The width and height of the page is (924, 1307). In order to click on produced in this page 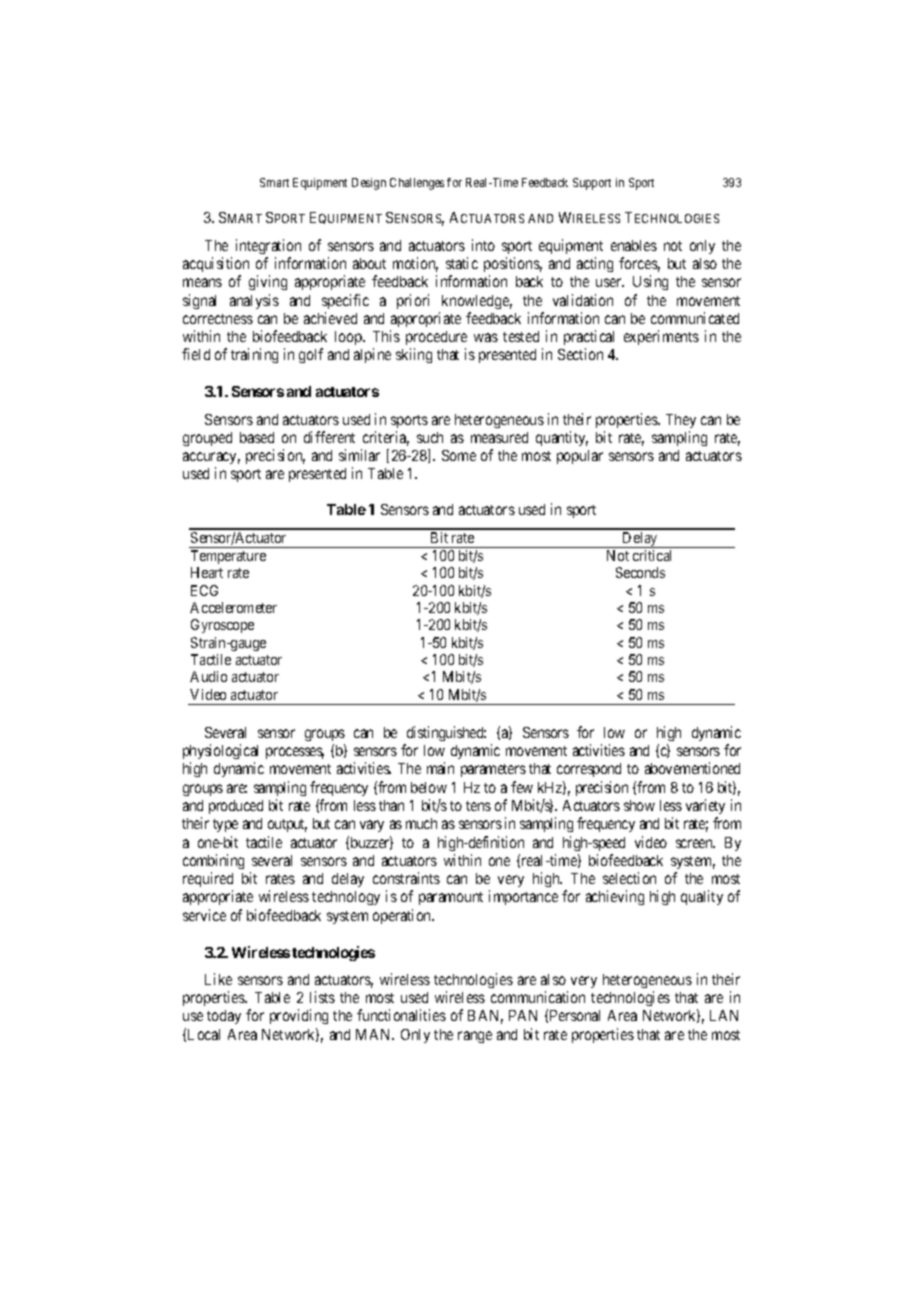, I will do `click(236, 807)`.
